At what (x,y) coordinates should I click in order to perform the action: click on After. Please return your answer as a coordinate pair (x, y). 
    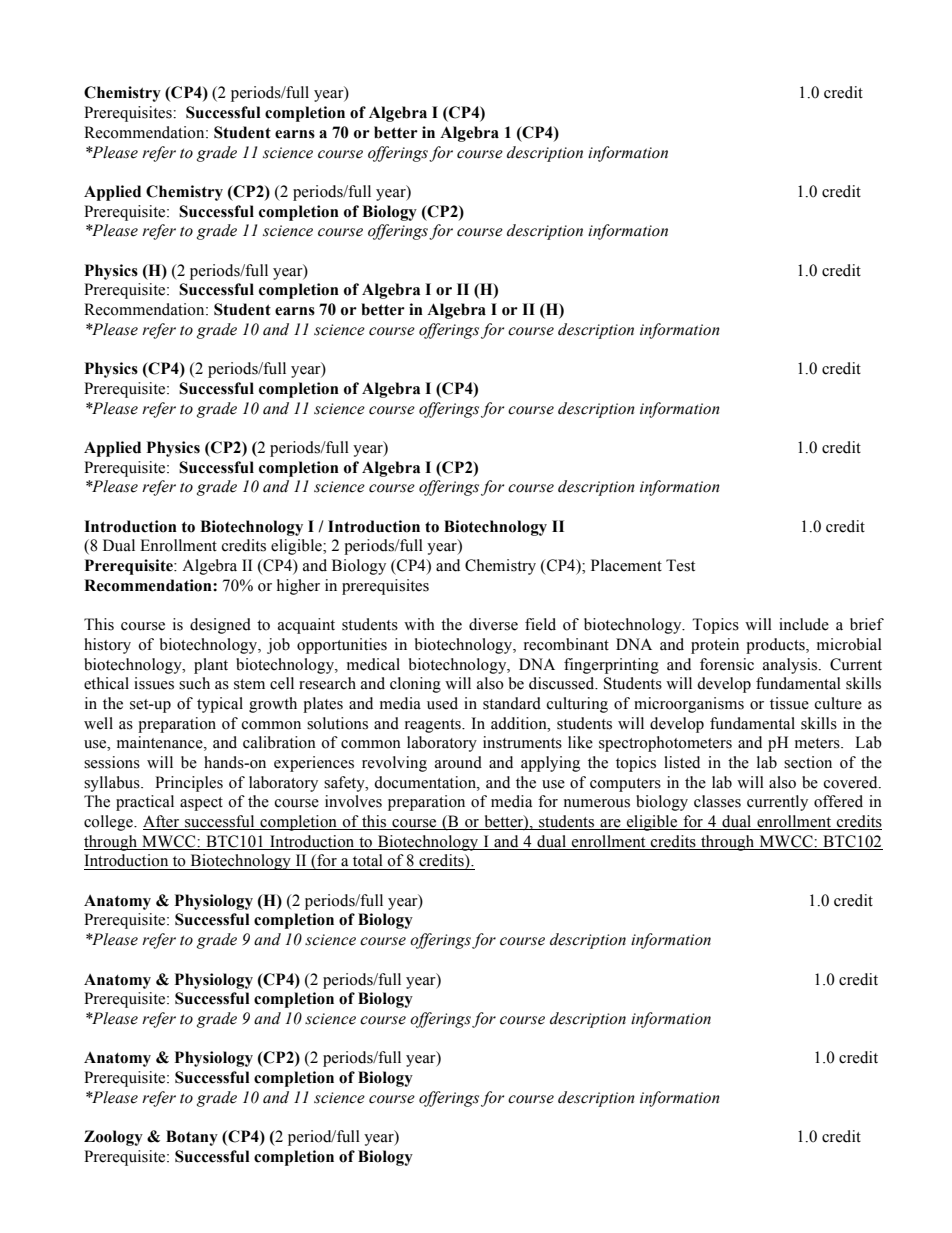
    Looking at the image, I should click on (162, 822).
